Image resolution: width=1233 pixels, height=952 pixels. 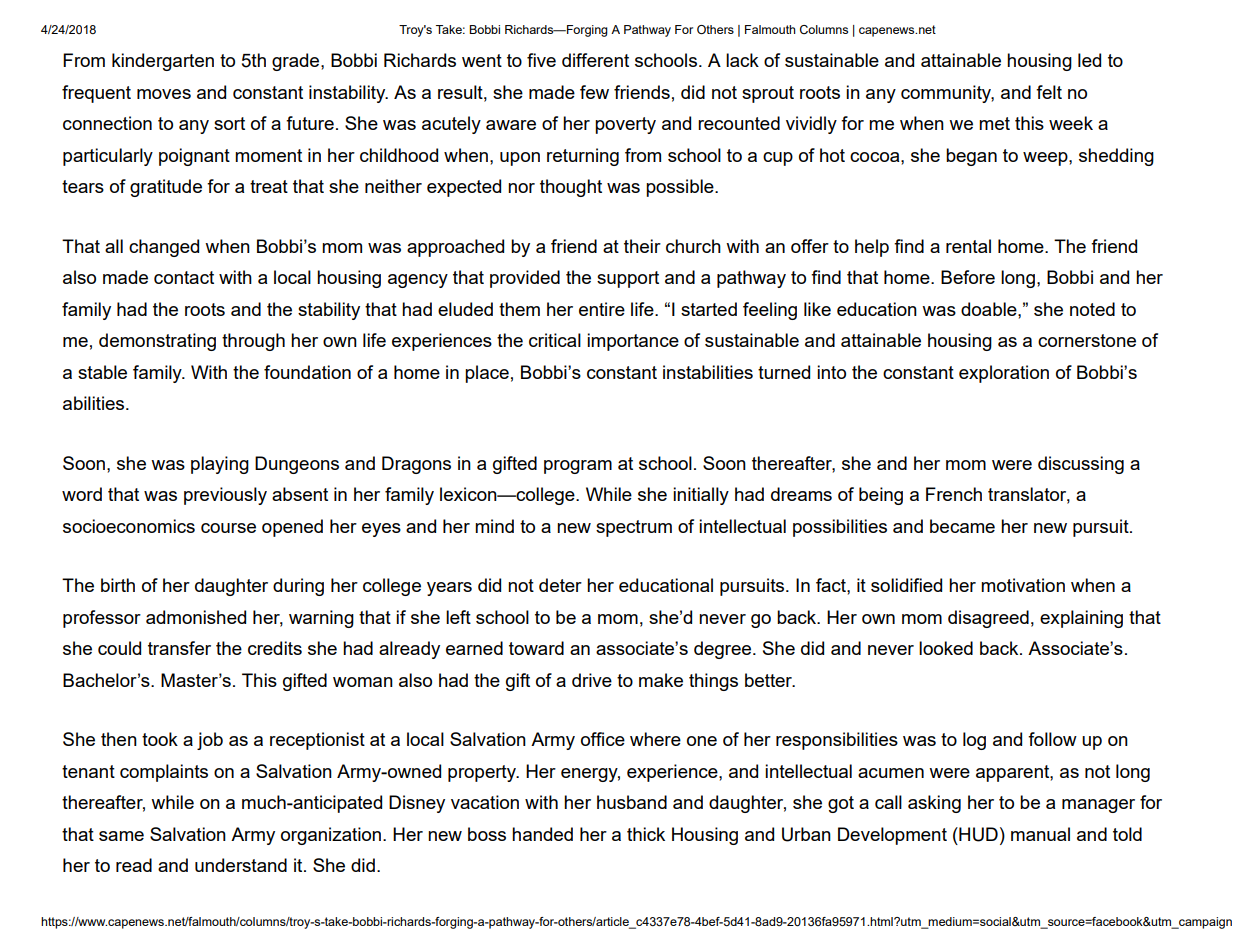 I want to click on discussing, so click(x=1081, y=465).
